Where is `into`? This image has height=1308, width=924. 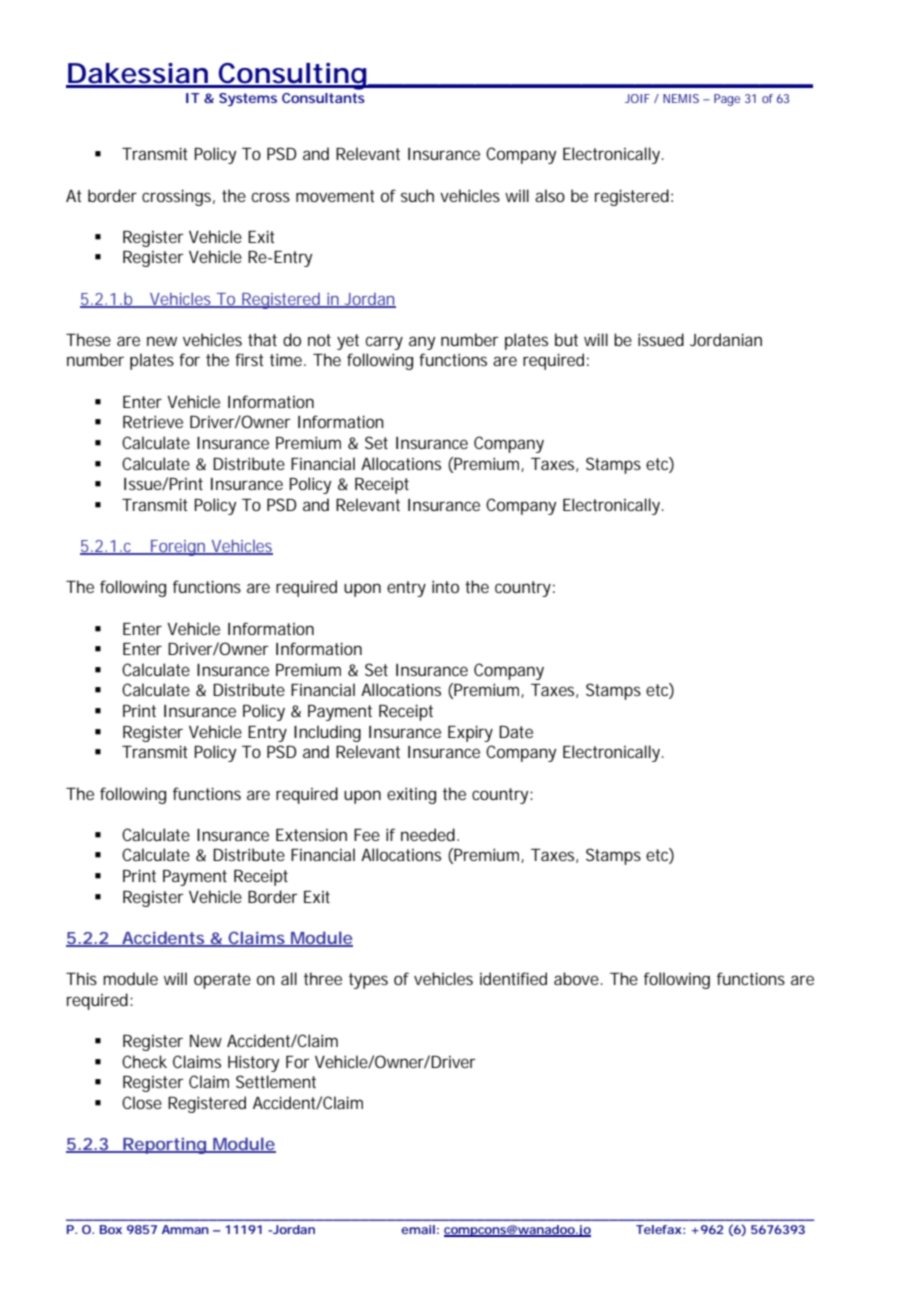
into is located at coordinates (445, 586).
